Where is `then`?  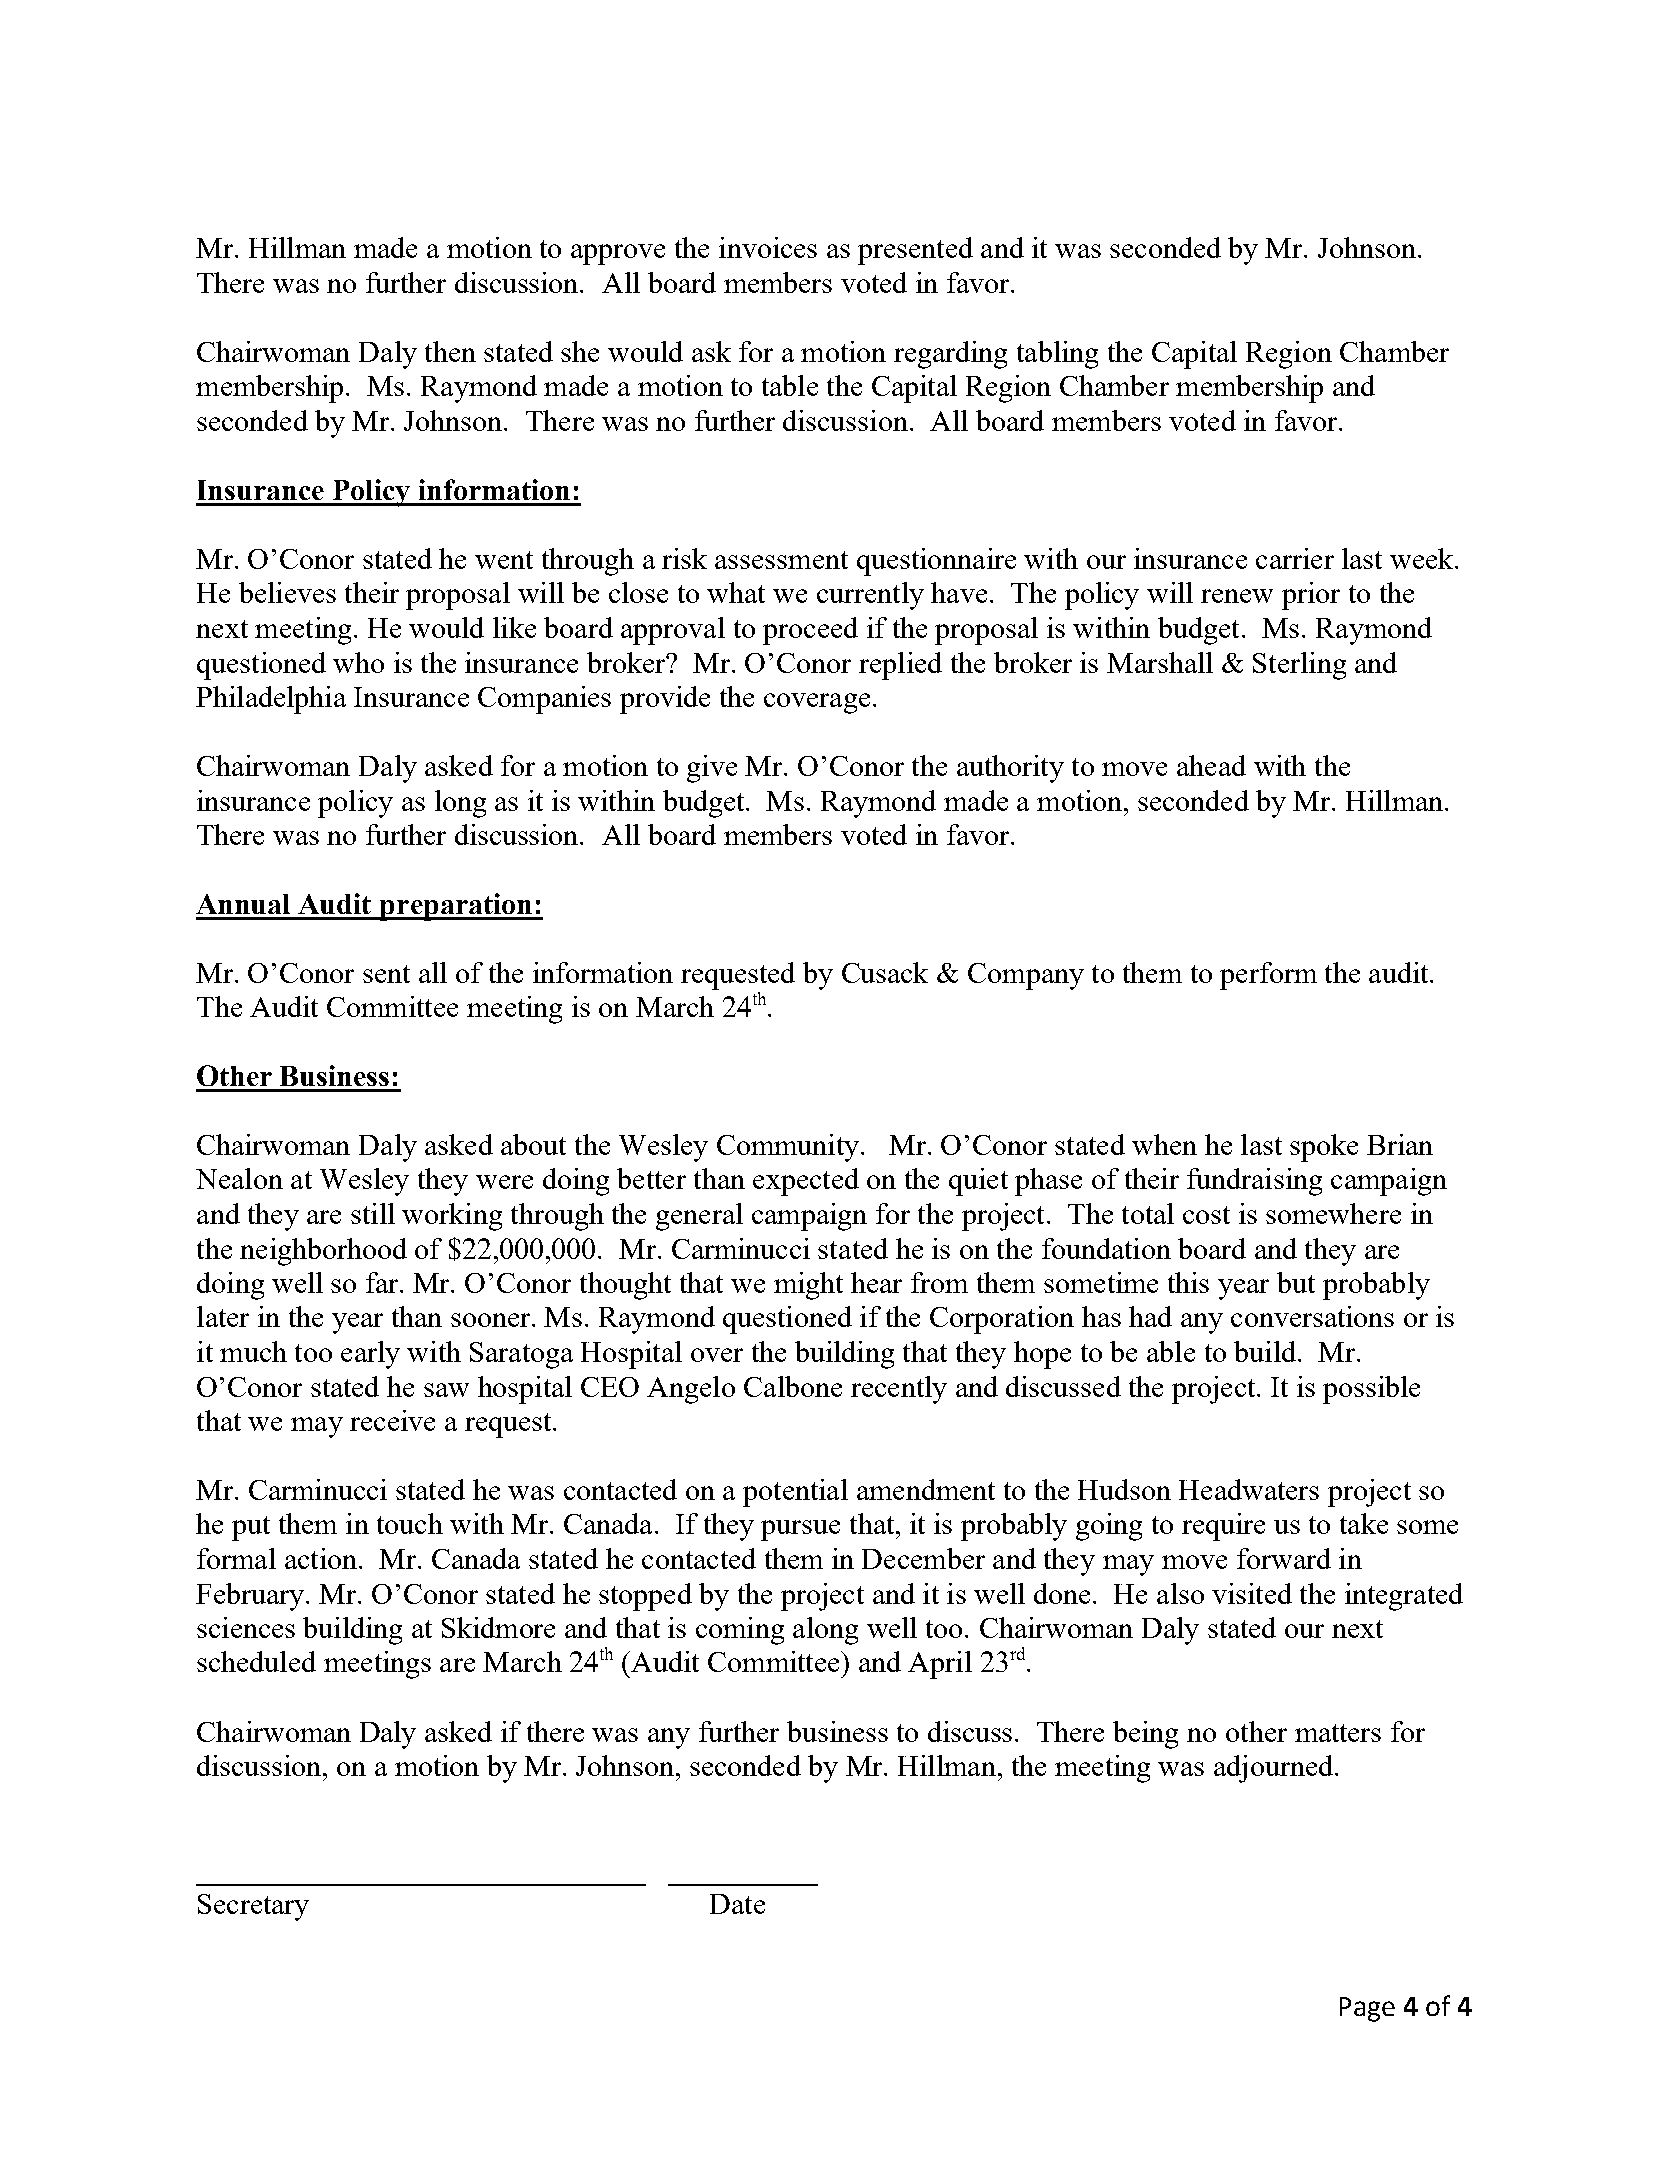
then is located at coordinates (450, 351).
